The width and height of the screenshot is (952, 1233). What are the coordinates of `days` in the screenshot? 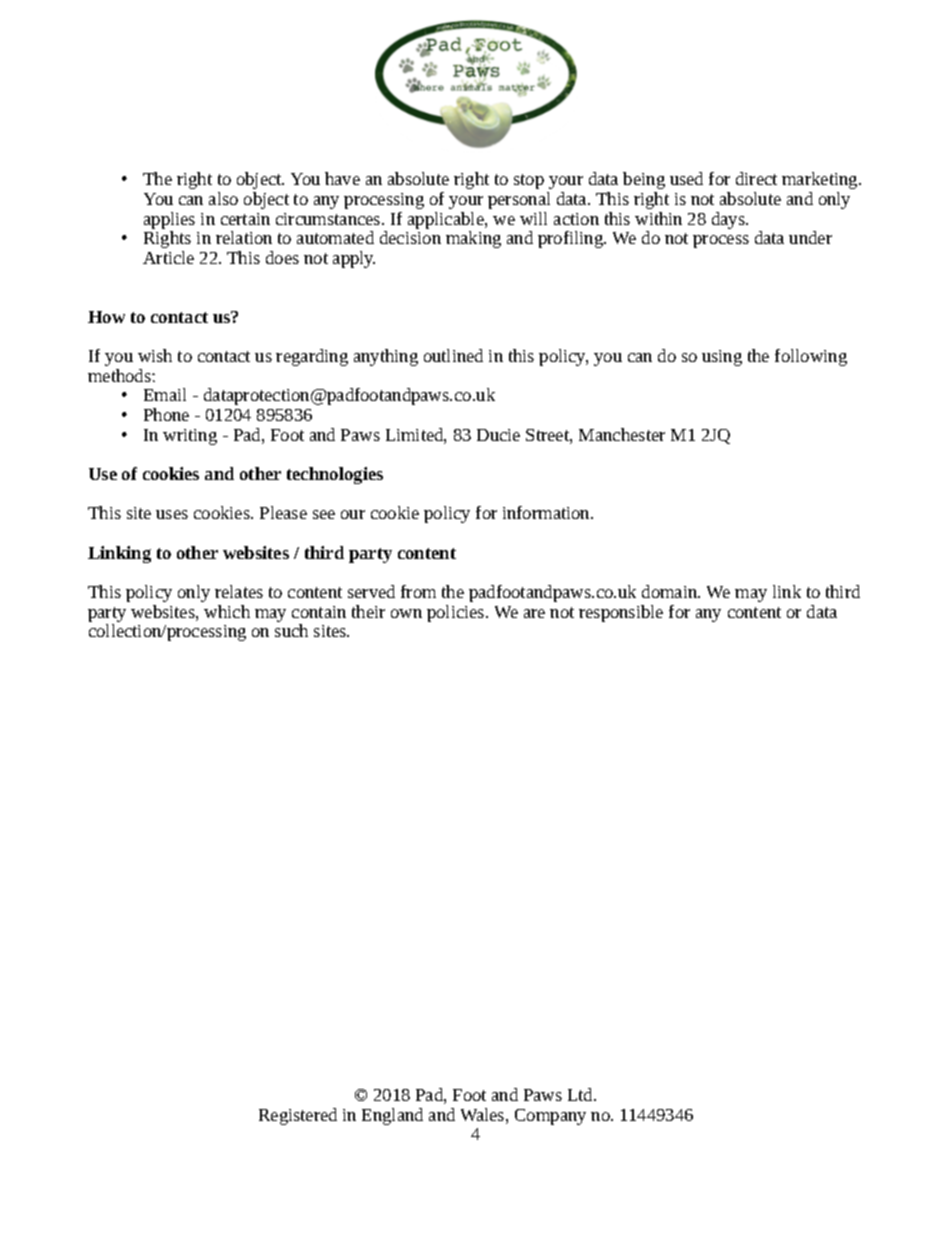 It's located at (729, 220).
